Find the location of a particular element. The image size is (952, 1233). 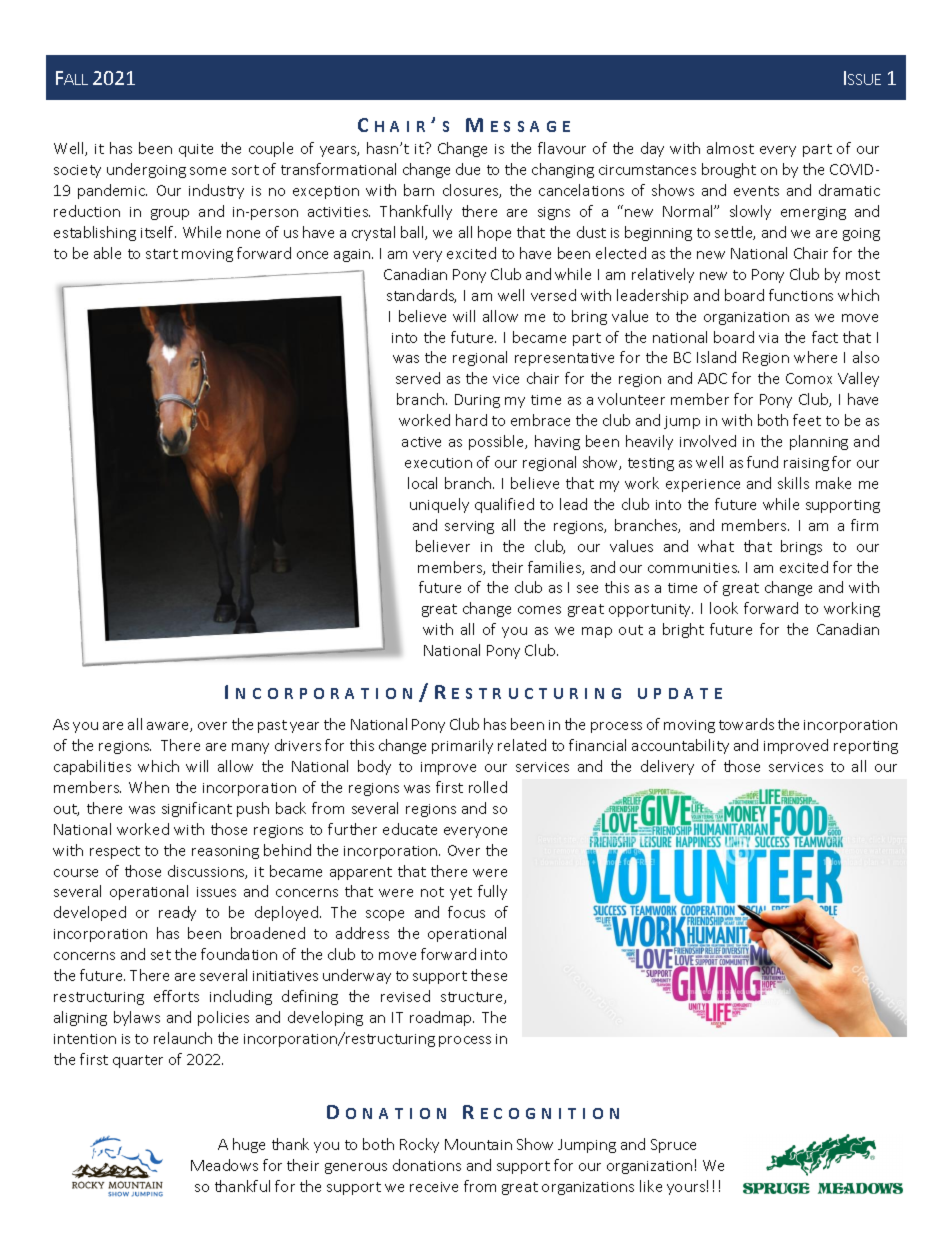

some is located at coordinates (208, 171).
